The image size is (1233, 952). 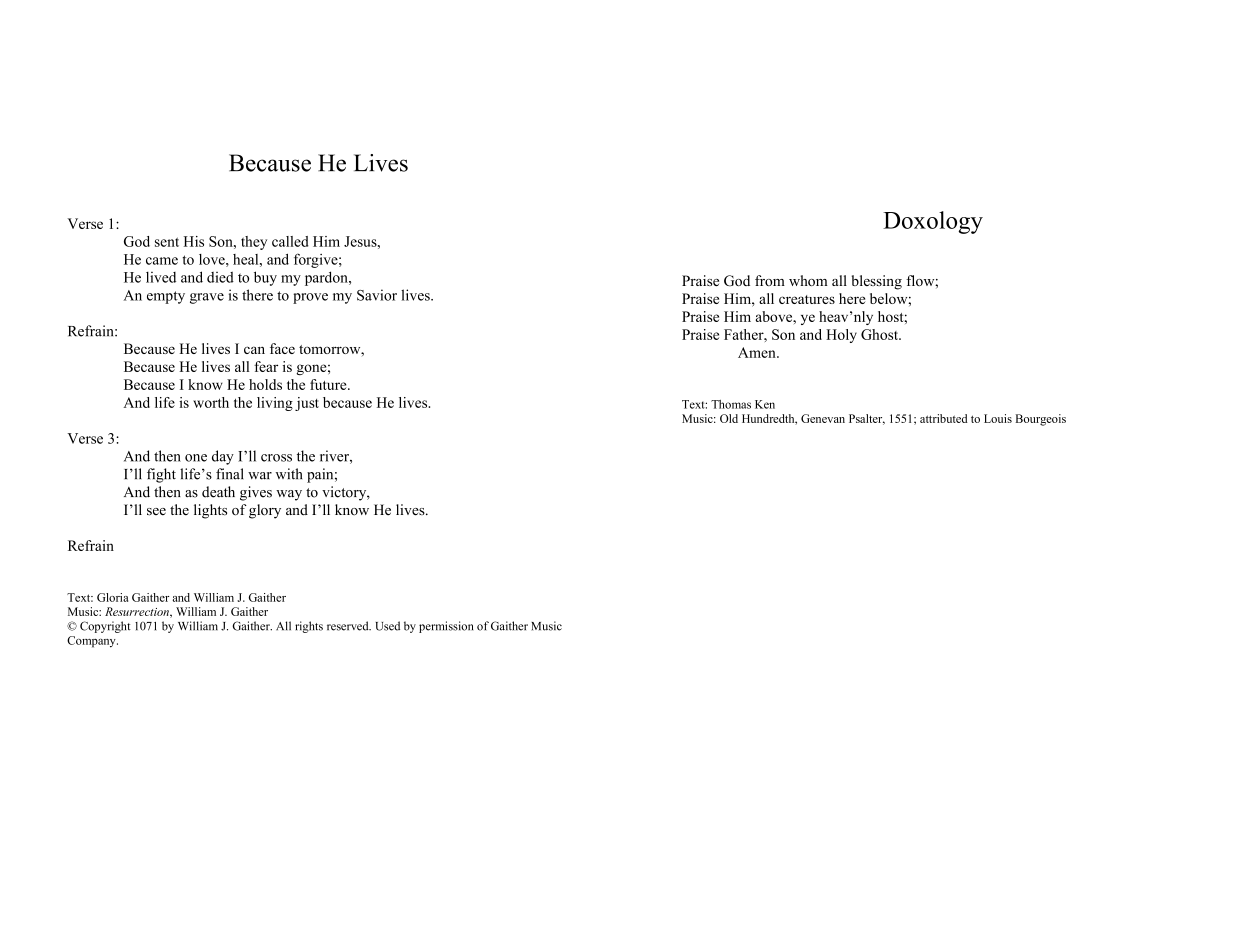 What do you see at coordinates (162, 261) in the document?
I see `came` at bounding box center [162, 261].
